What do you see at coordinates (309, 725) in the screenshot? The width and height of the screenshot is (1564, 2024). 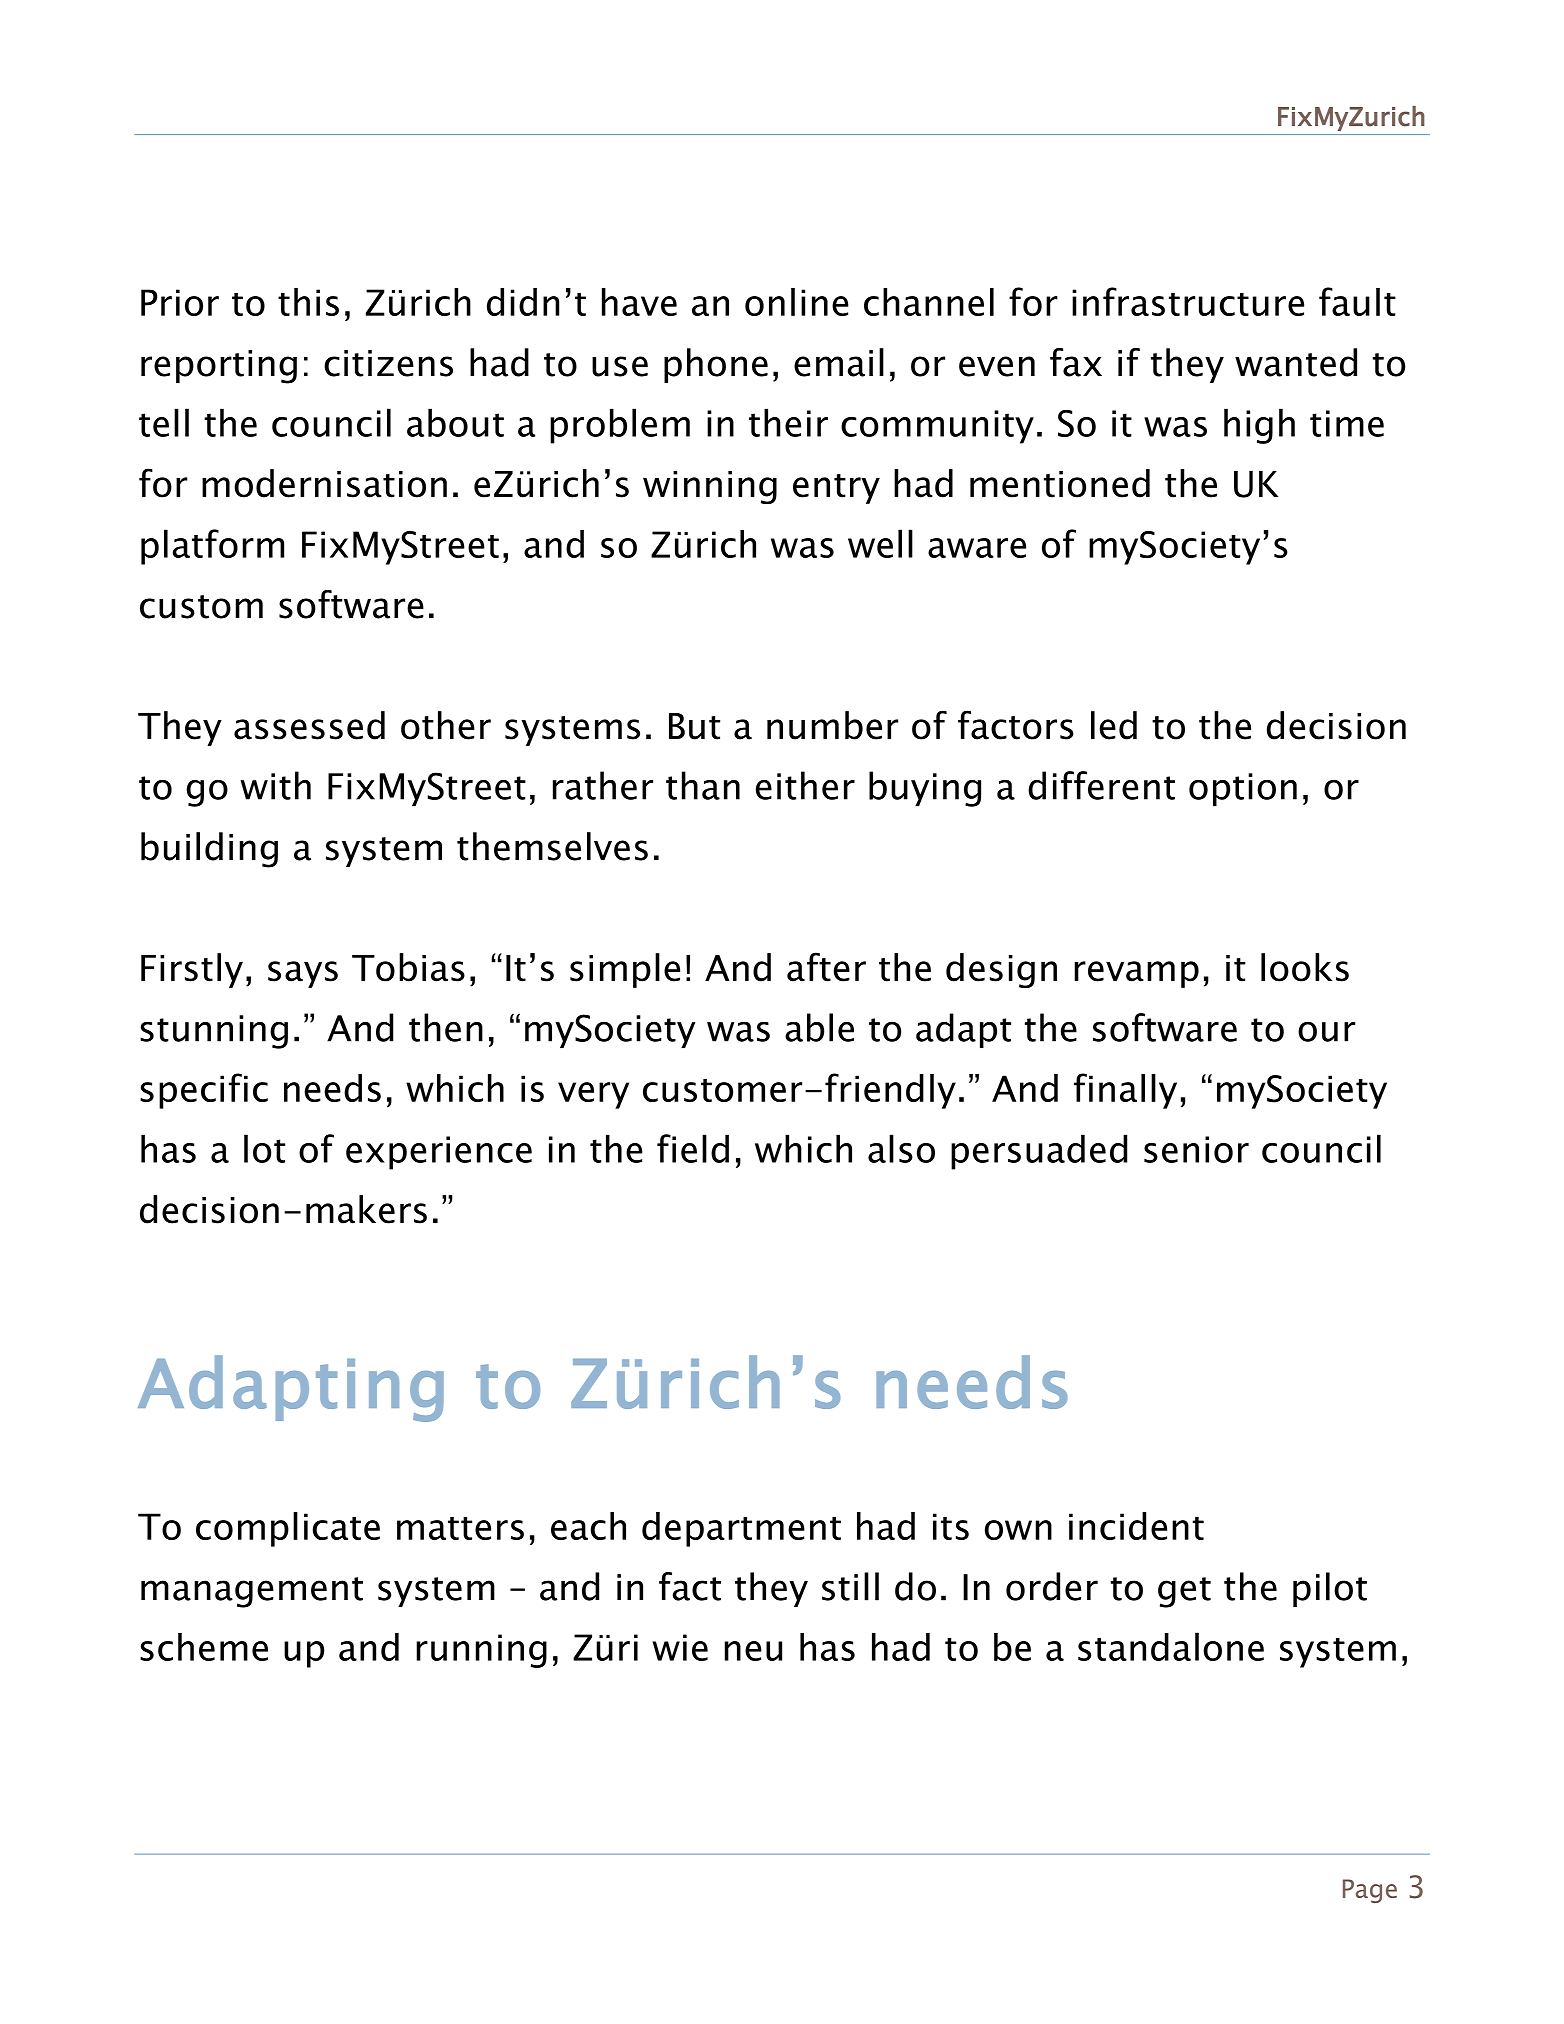 I see `assessed` at bounding box center [309, 725].
